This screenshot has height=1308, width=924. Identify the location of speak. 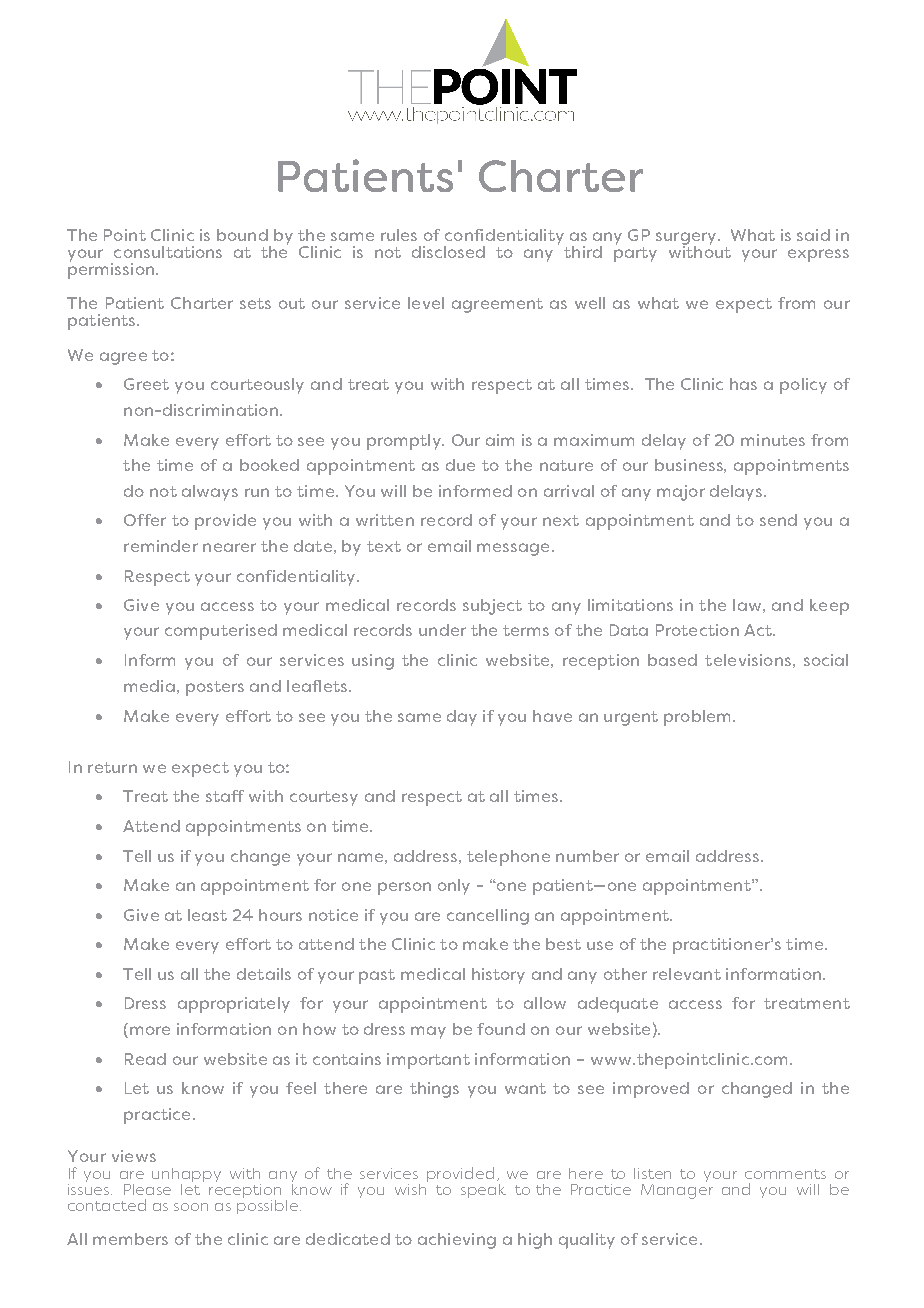
(483, 1191).
